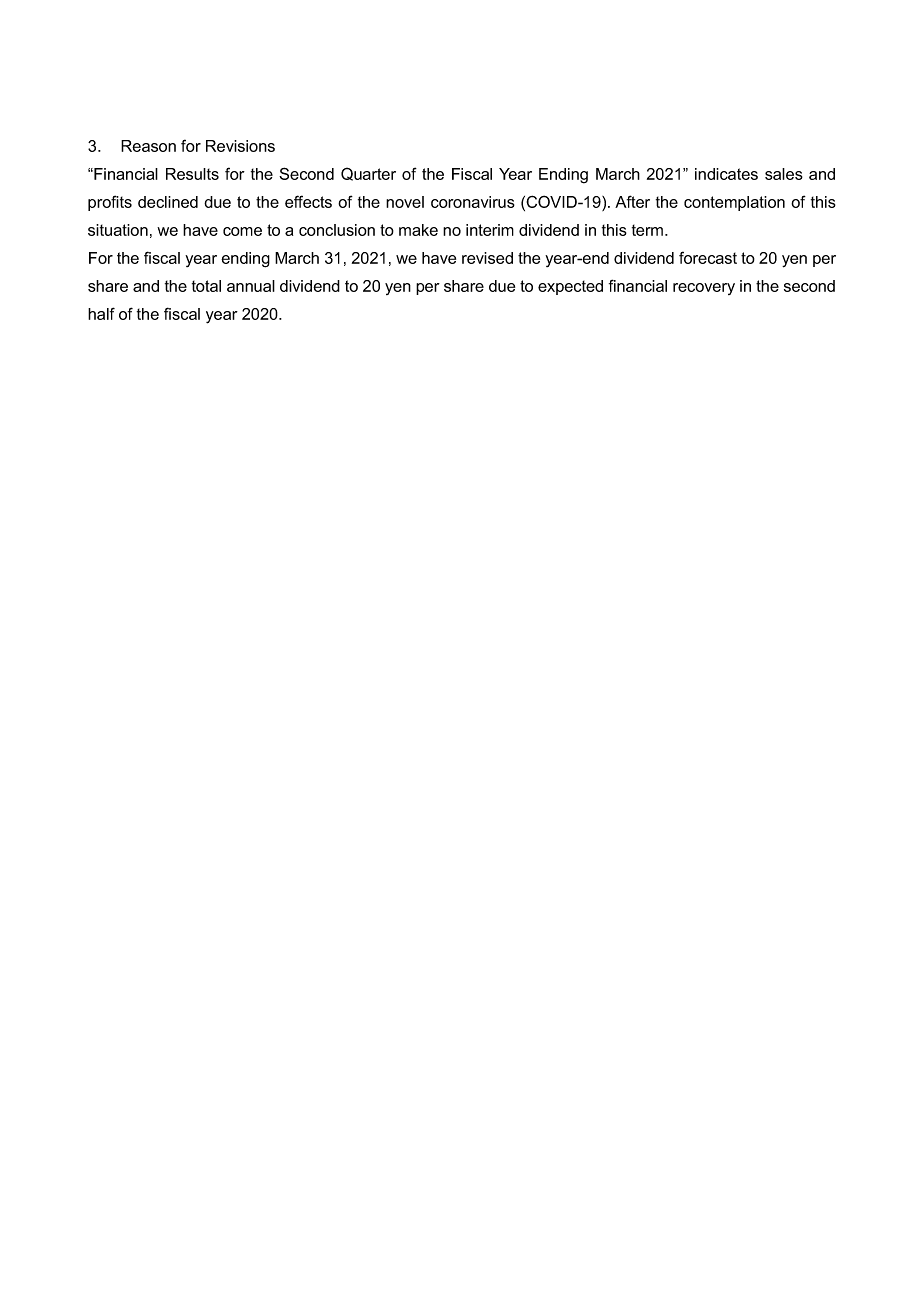 This page has height=1308, width=924. What do you see at coordinates (726, 174) in the page?
I see `indicates` at bounding box center [726, 174].
